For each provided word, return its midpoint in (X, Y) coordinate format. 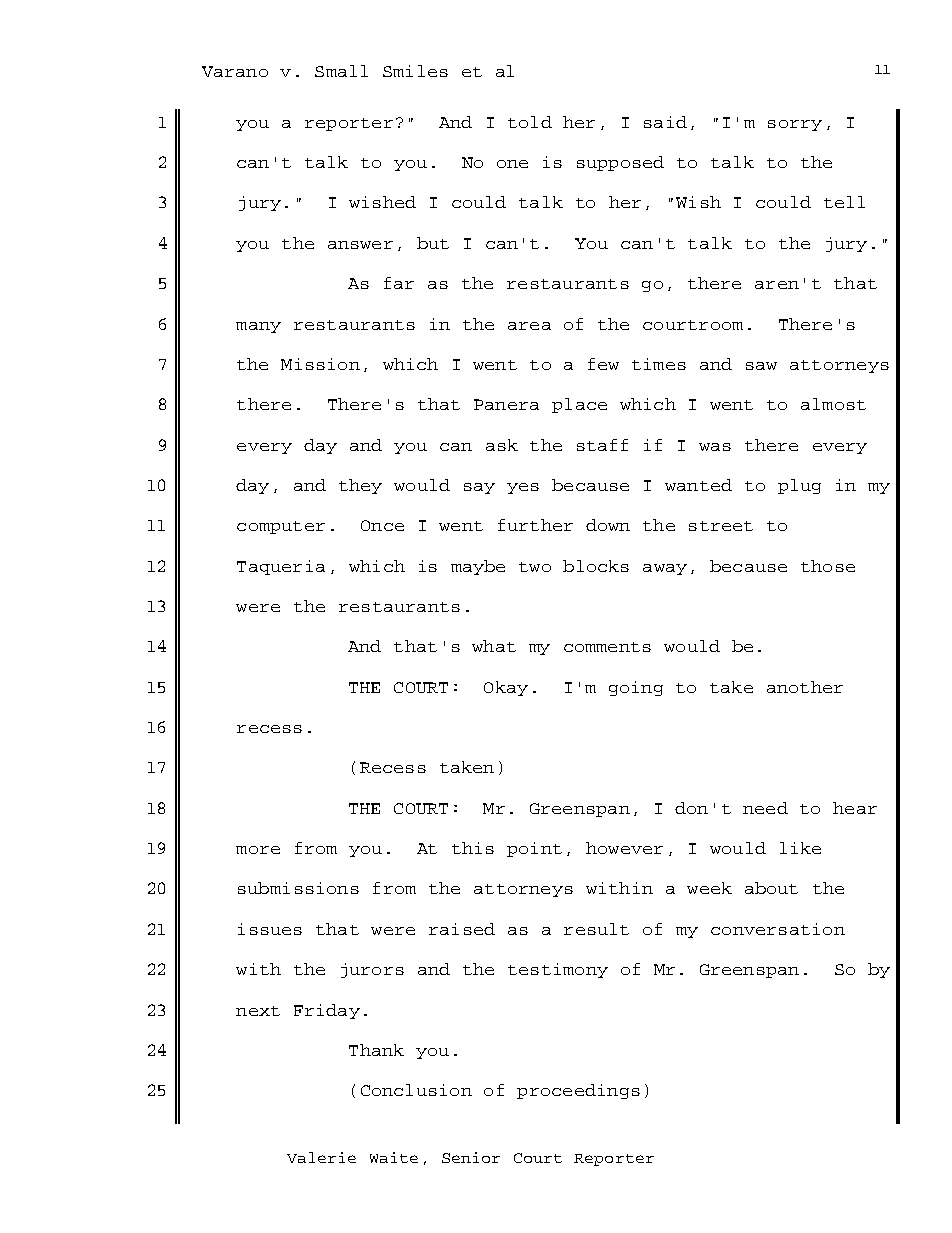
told (530, 122)
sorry (795, 125)
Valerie (321, 1157)
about (771, 888)
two (535, 567)
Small (341, 71)
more (258, 850)
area (529, 326)
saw (761, 366)
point (534, 849)
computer (281, 527)
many (258, 327)
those (828, 566)
